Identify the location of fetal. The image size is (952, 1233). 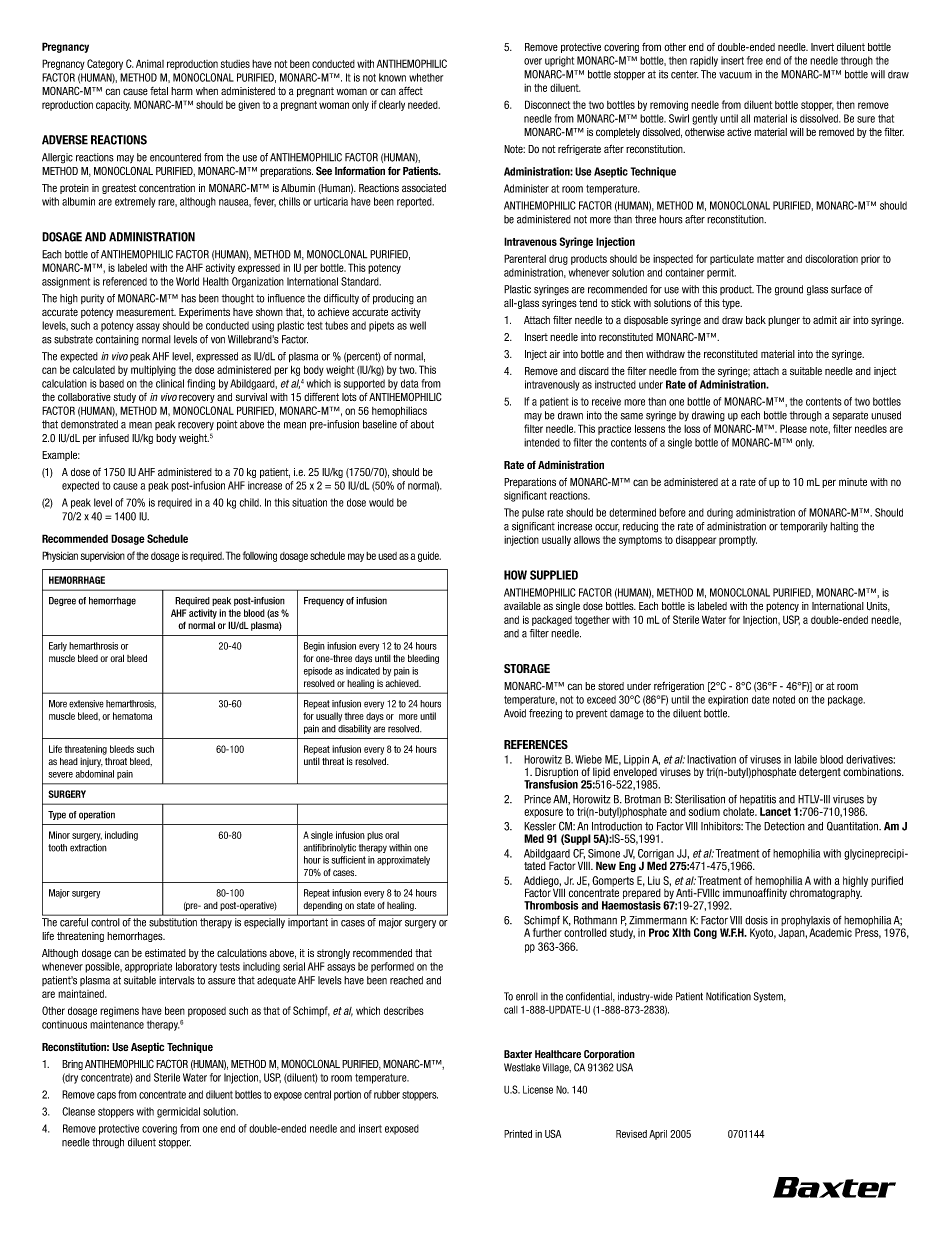
(159, 91).
